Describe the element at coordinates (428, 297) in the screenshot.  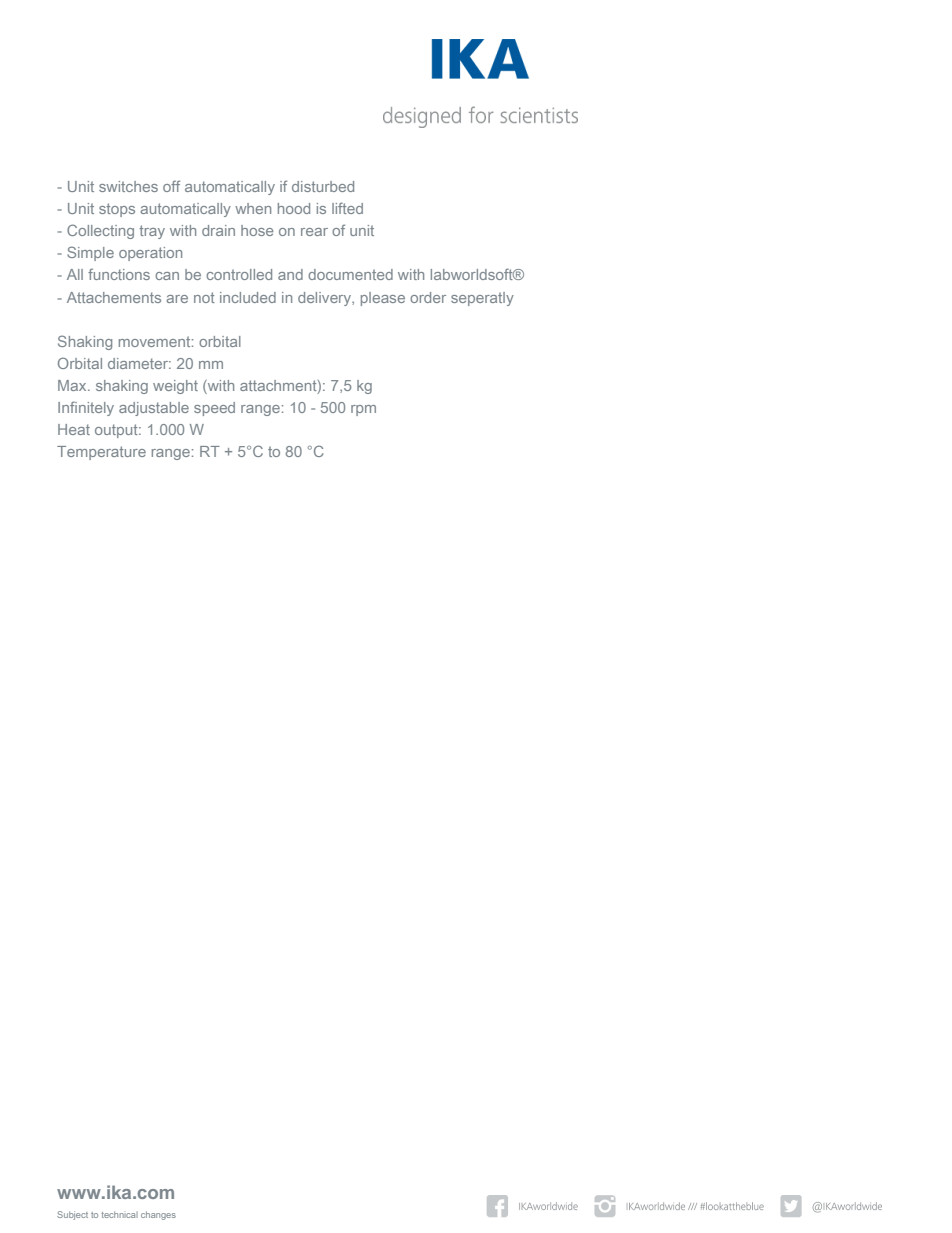
I see `order` at that location.
